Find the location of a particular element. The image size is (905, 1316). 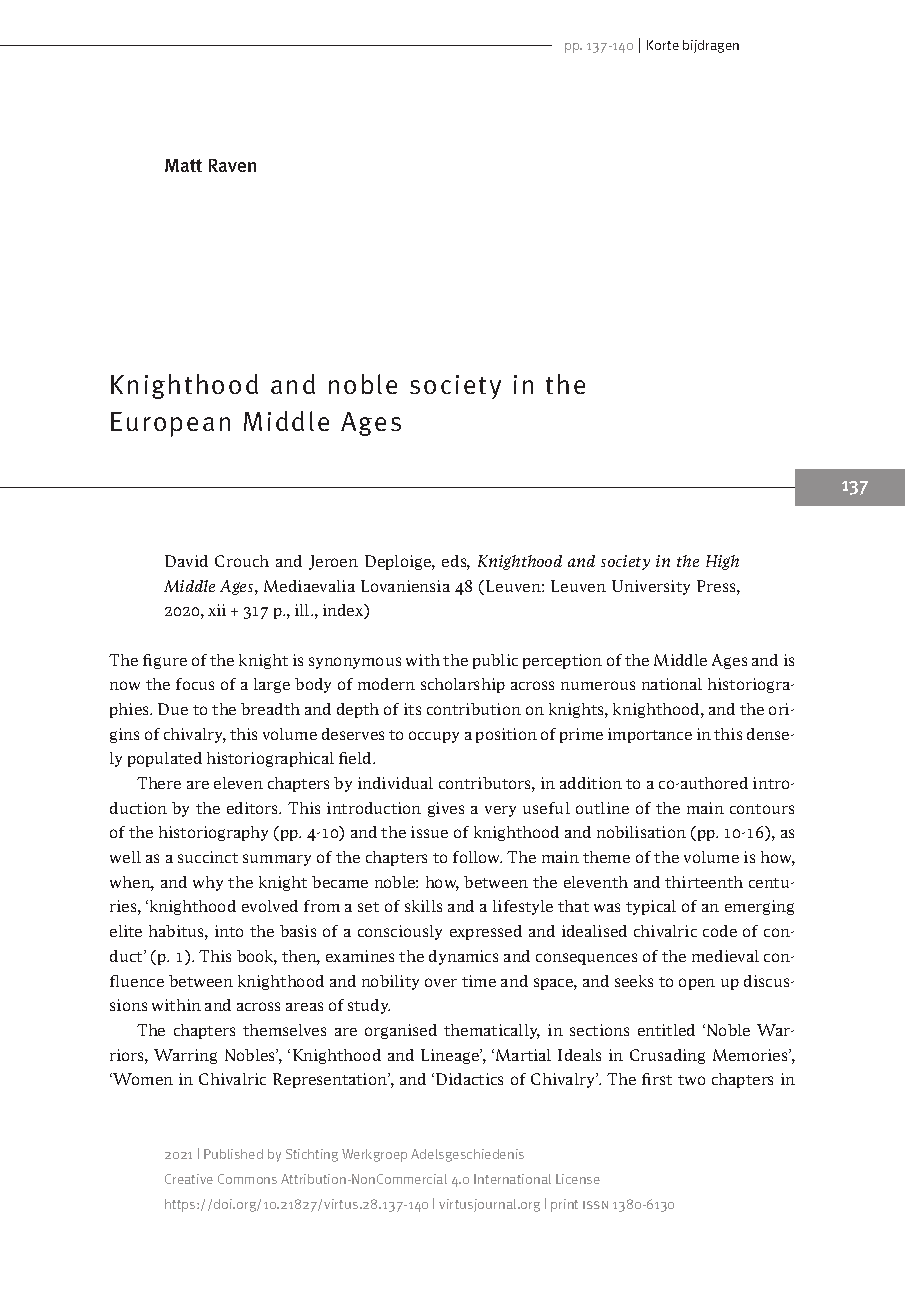

issn is located at coordinates (595, 1205).
